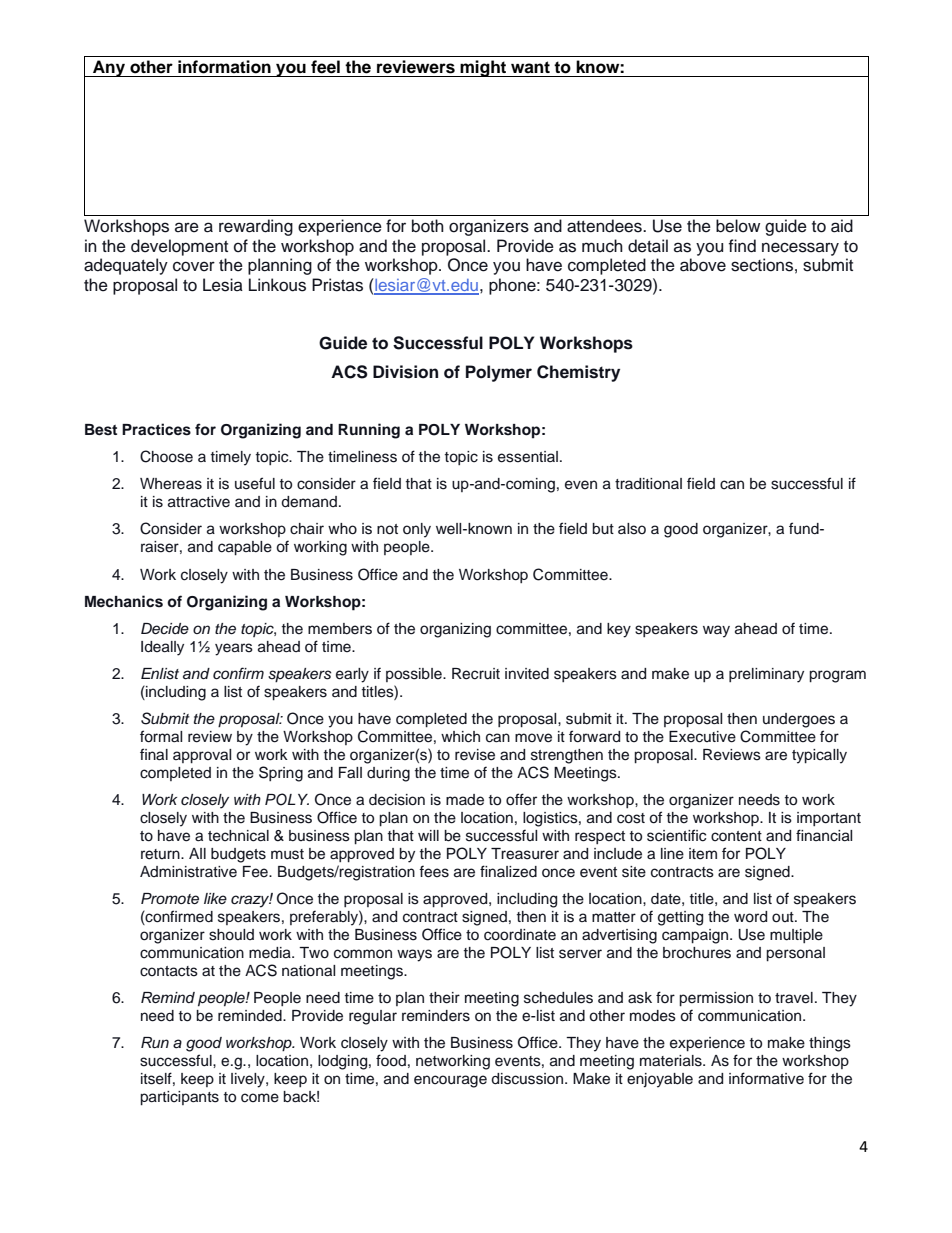  What do you see at coordinates (109, 68) in the image?
I see `Any` at bounding box center [109, 68].
